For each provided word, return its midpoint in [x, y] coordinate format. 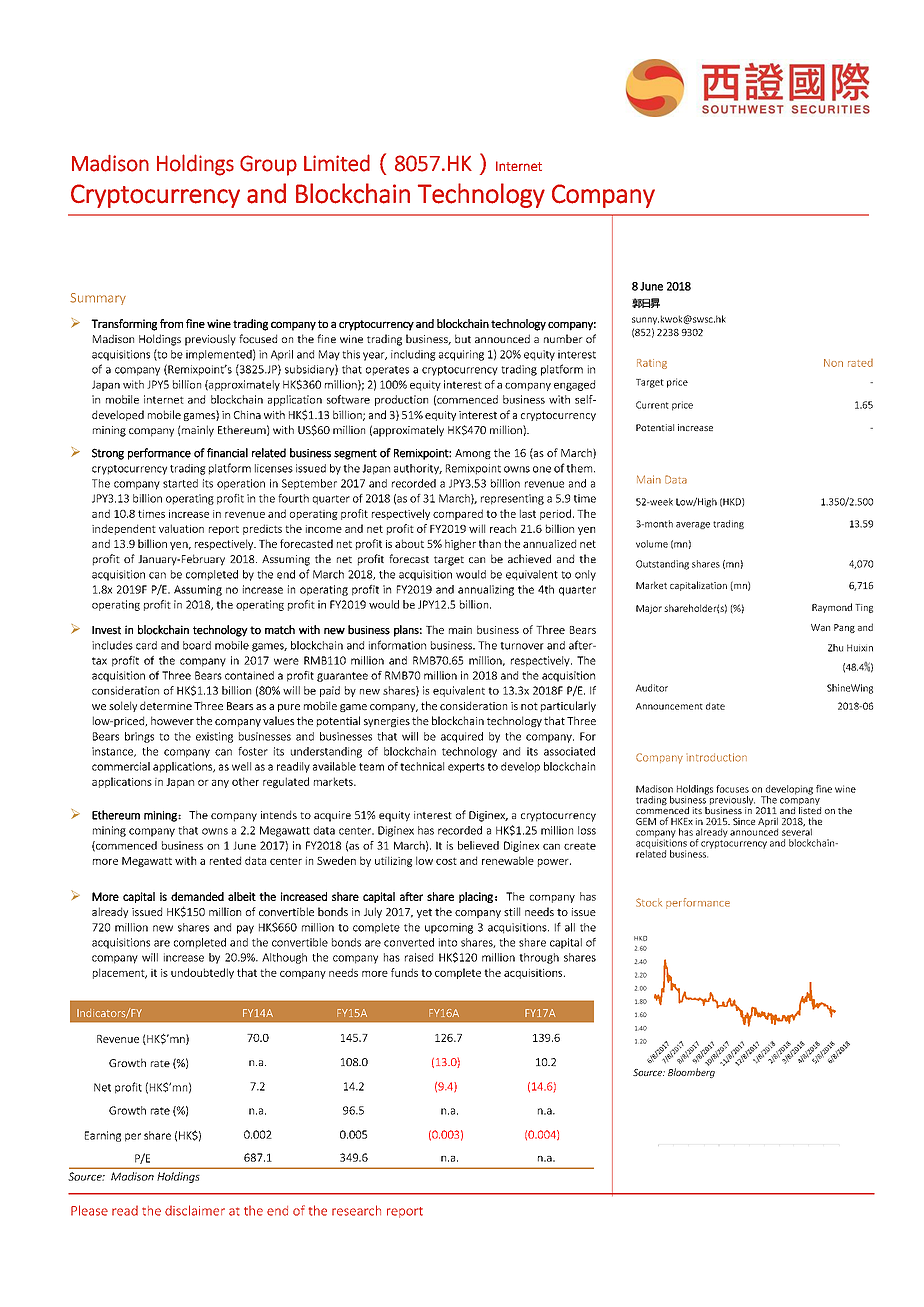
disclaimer [195, 1210]
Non [833, 363]
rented [225, 860]
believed [478, 845]
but [463, 338]
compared [458, 514]
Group [268, 165]
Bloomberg [691, 1073]
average [693, 525]
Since [744, 821]
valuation [181, 528]
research [356, 1210]
